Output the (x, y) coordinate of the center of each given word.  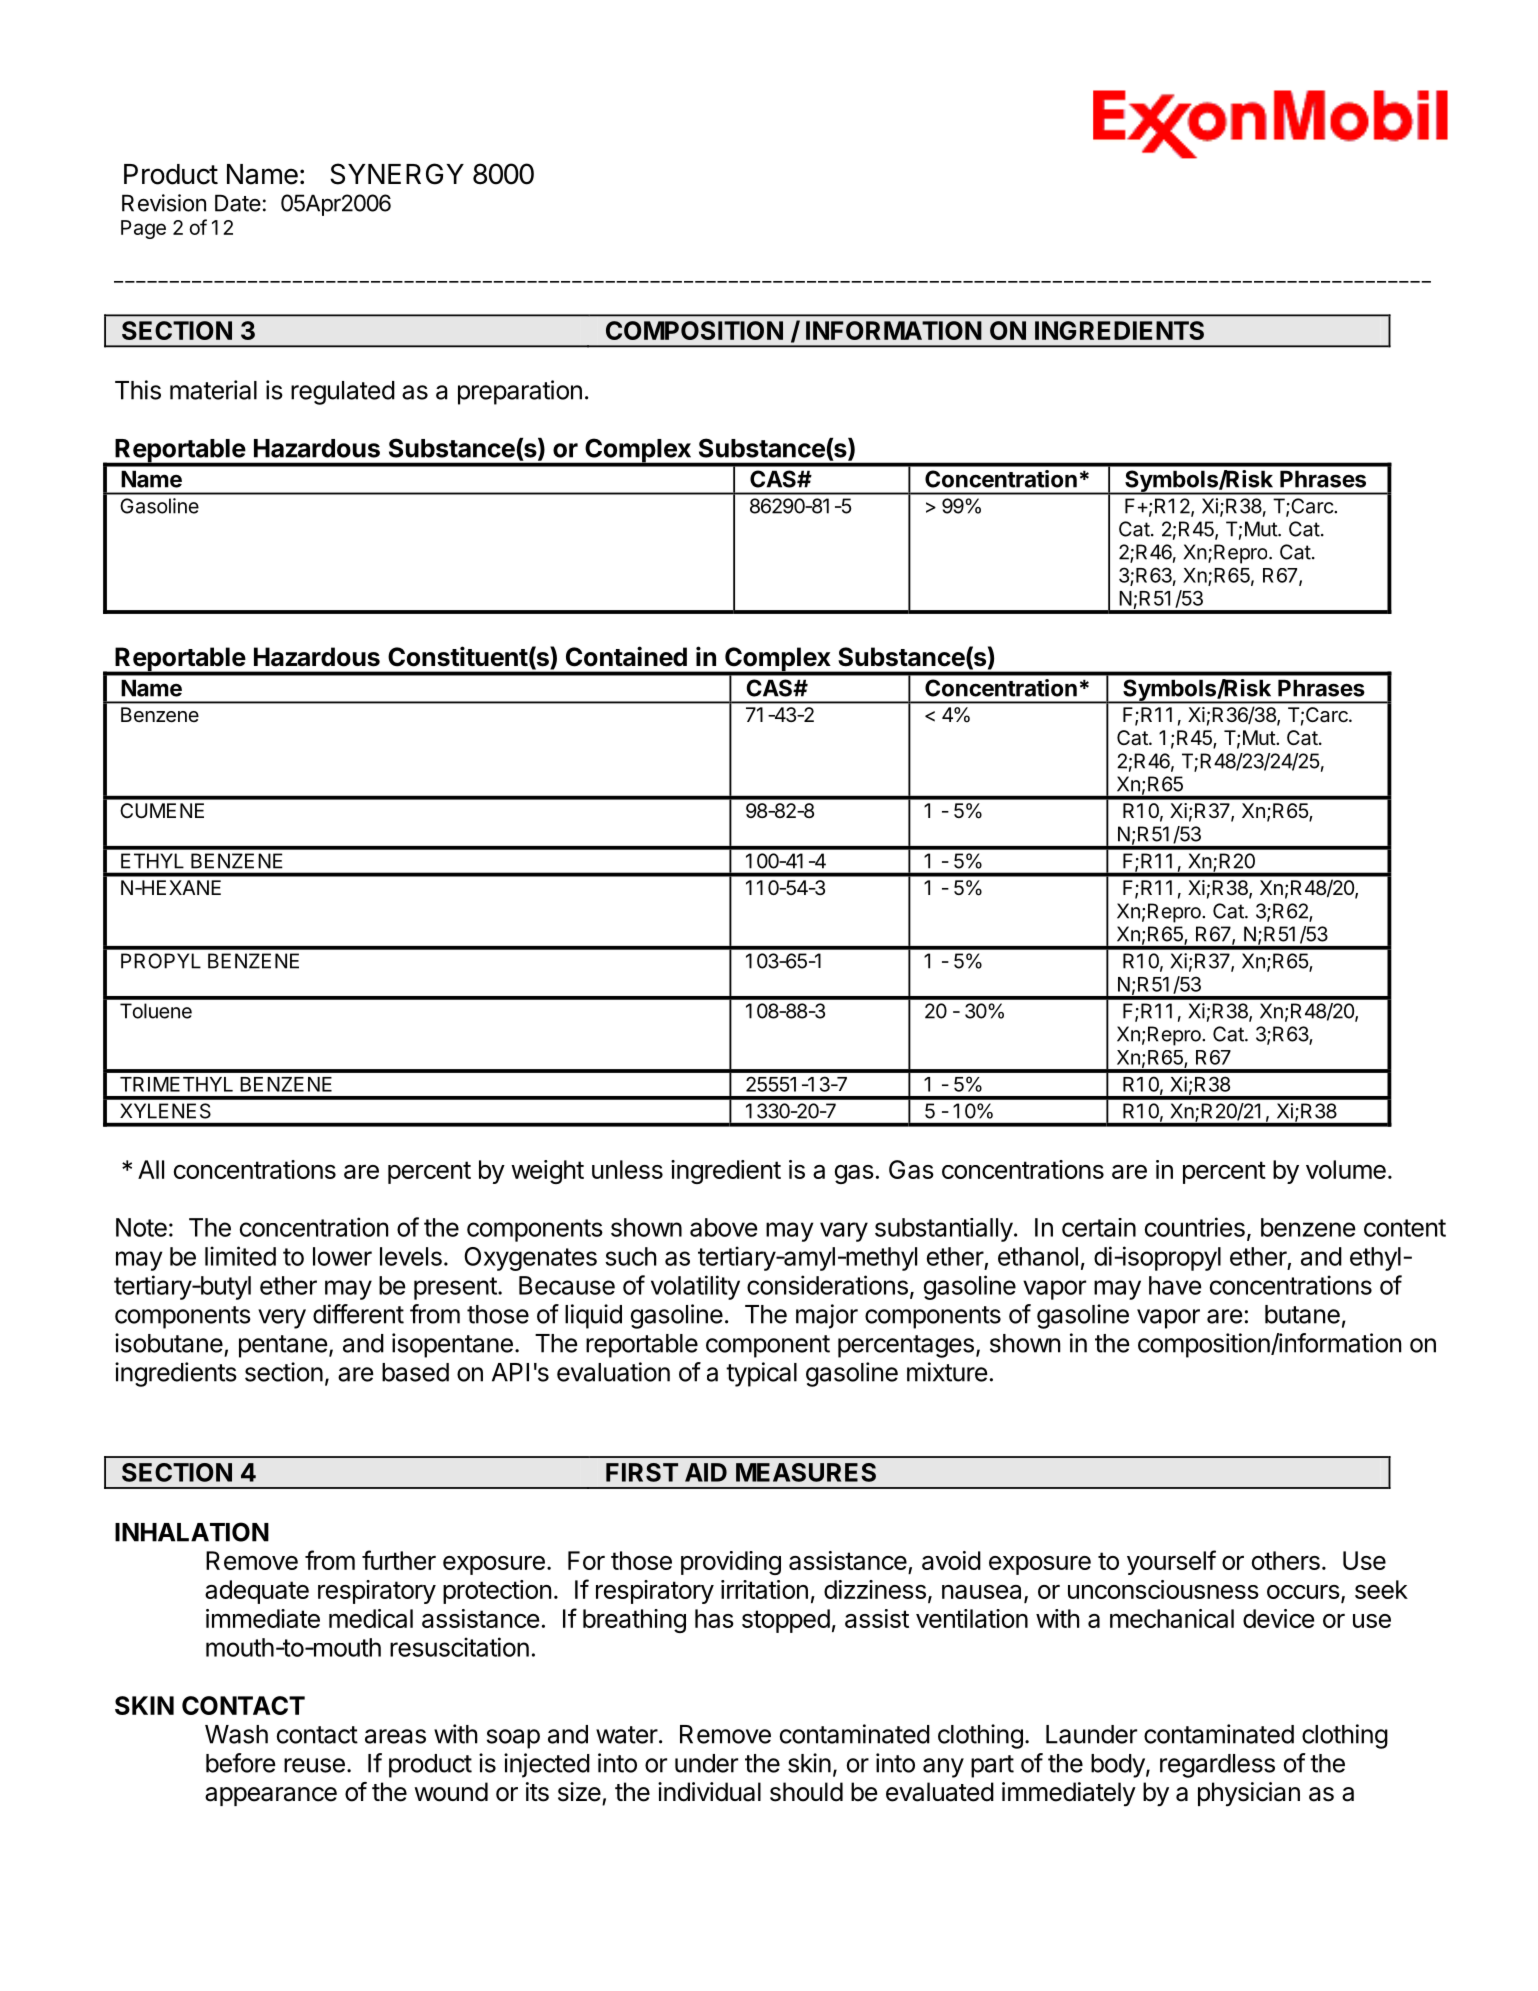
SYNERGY (397, 174)
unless (627, 1169)
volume (1346, 1169)
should (806, 1792)
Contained (626, 656)
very (282, 1319)
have (1175, 1285)
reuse (314, 1765)
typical (761, 1374)
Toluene (156, 1011)
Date (238, 203)
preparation (520, 392)
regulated (343, 393)
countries (1195, 1227)
